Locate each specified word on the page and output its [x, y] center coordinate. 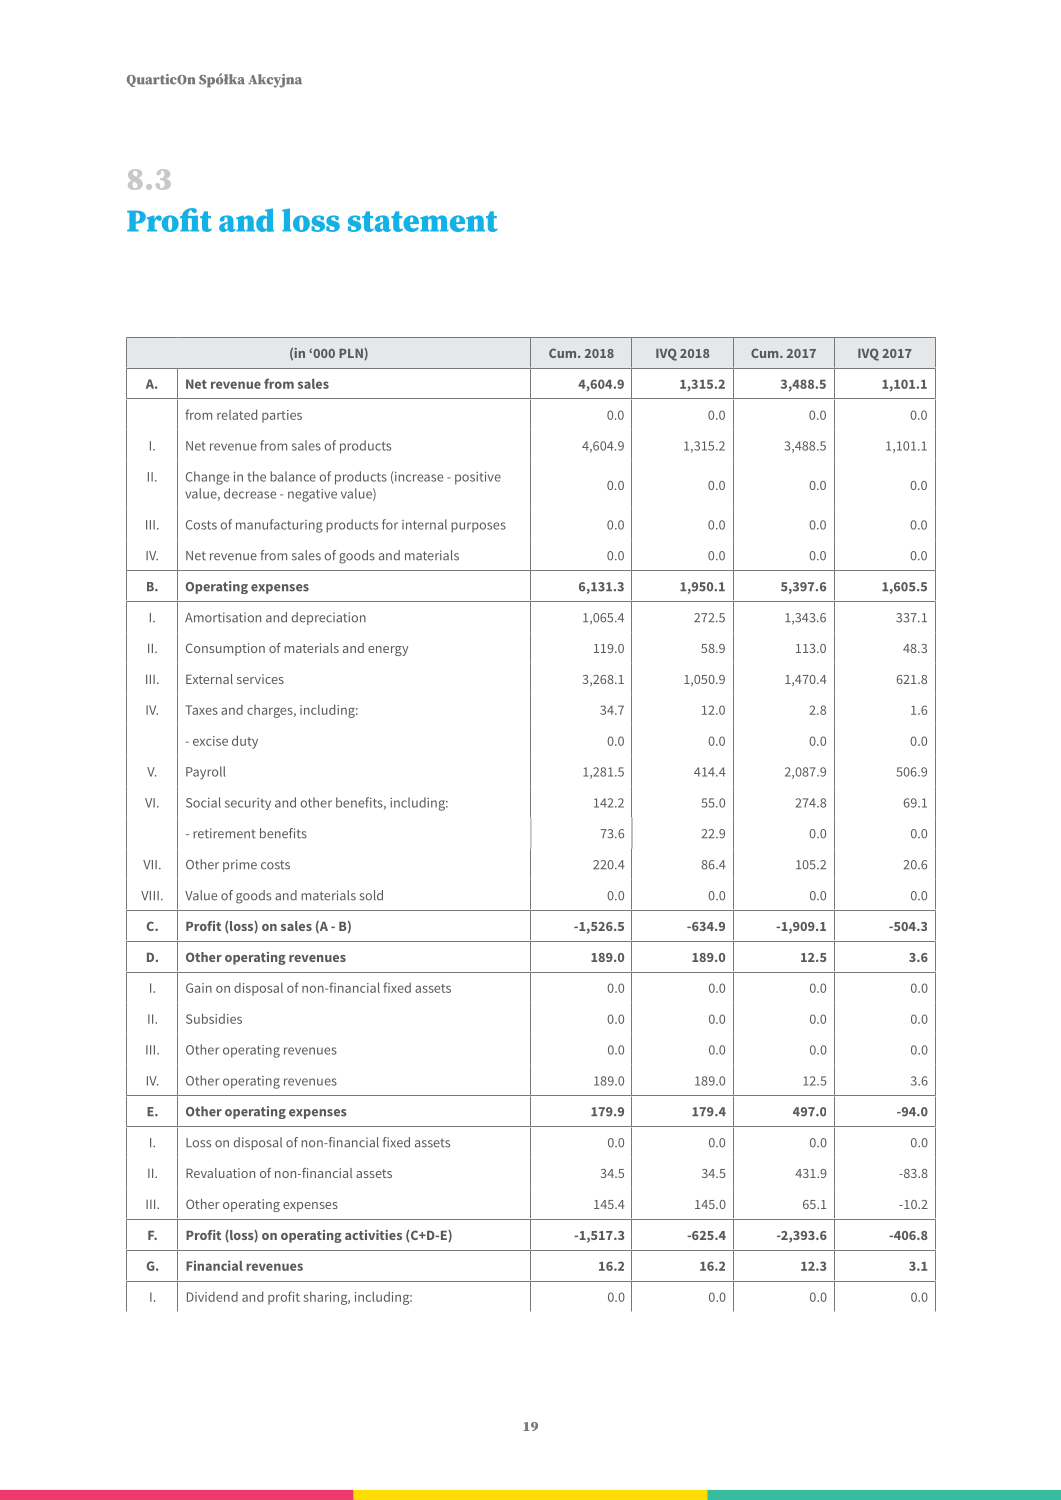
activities [373, 1235]
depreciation [329, 618]
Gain [199, 988]
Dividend [212, 1297]
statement [423, 221]
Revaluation [220, 1173]
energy [388, 651]
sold [371, 895]
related [237, 414]
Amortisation [223, 617]
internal [424, 524]
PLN [352, 354]
